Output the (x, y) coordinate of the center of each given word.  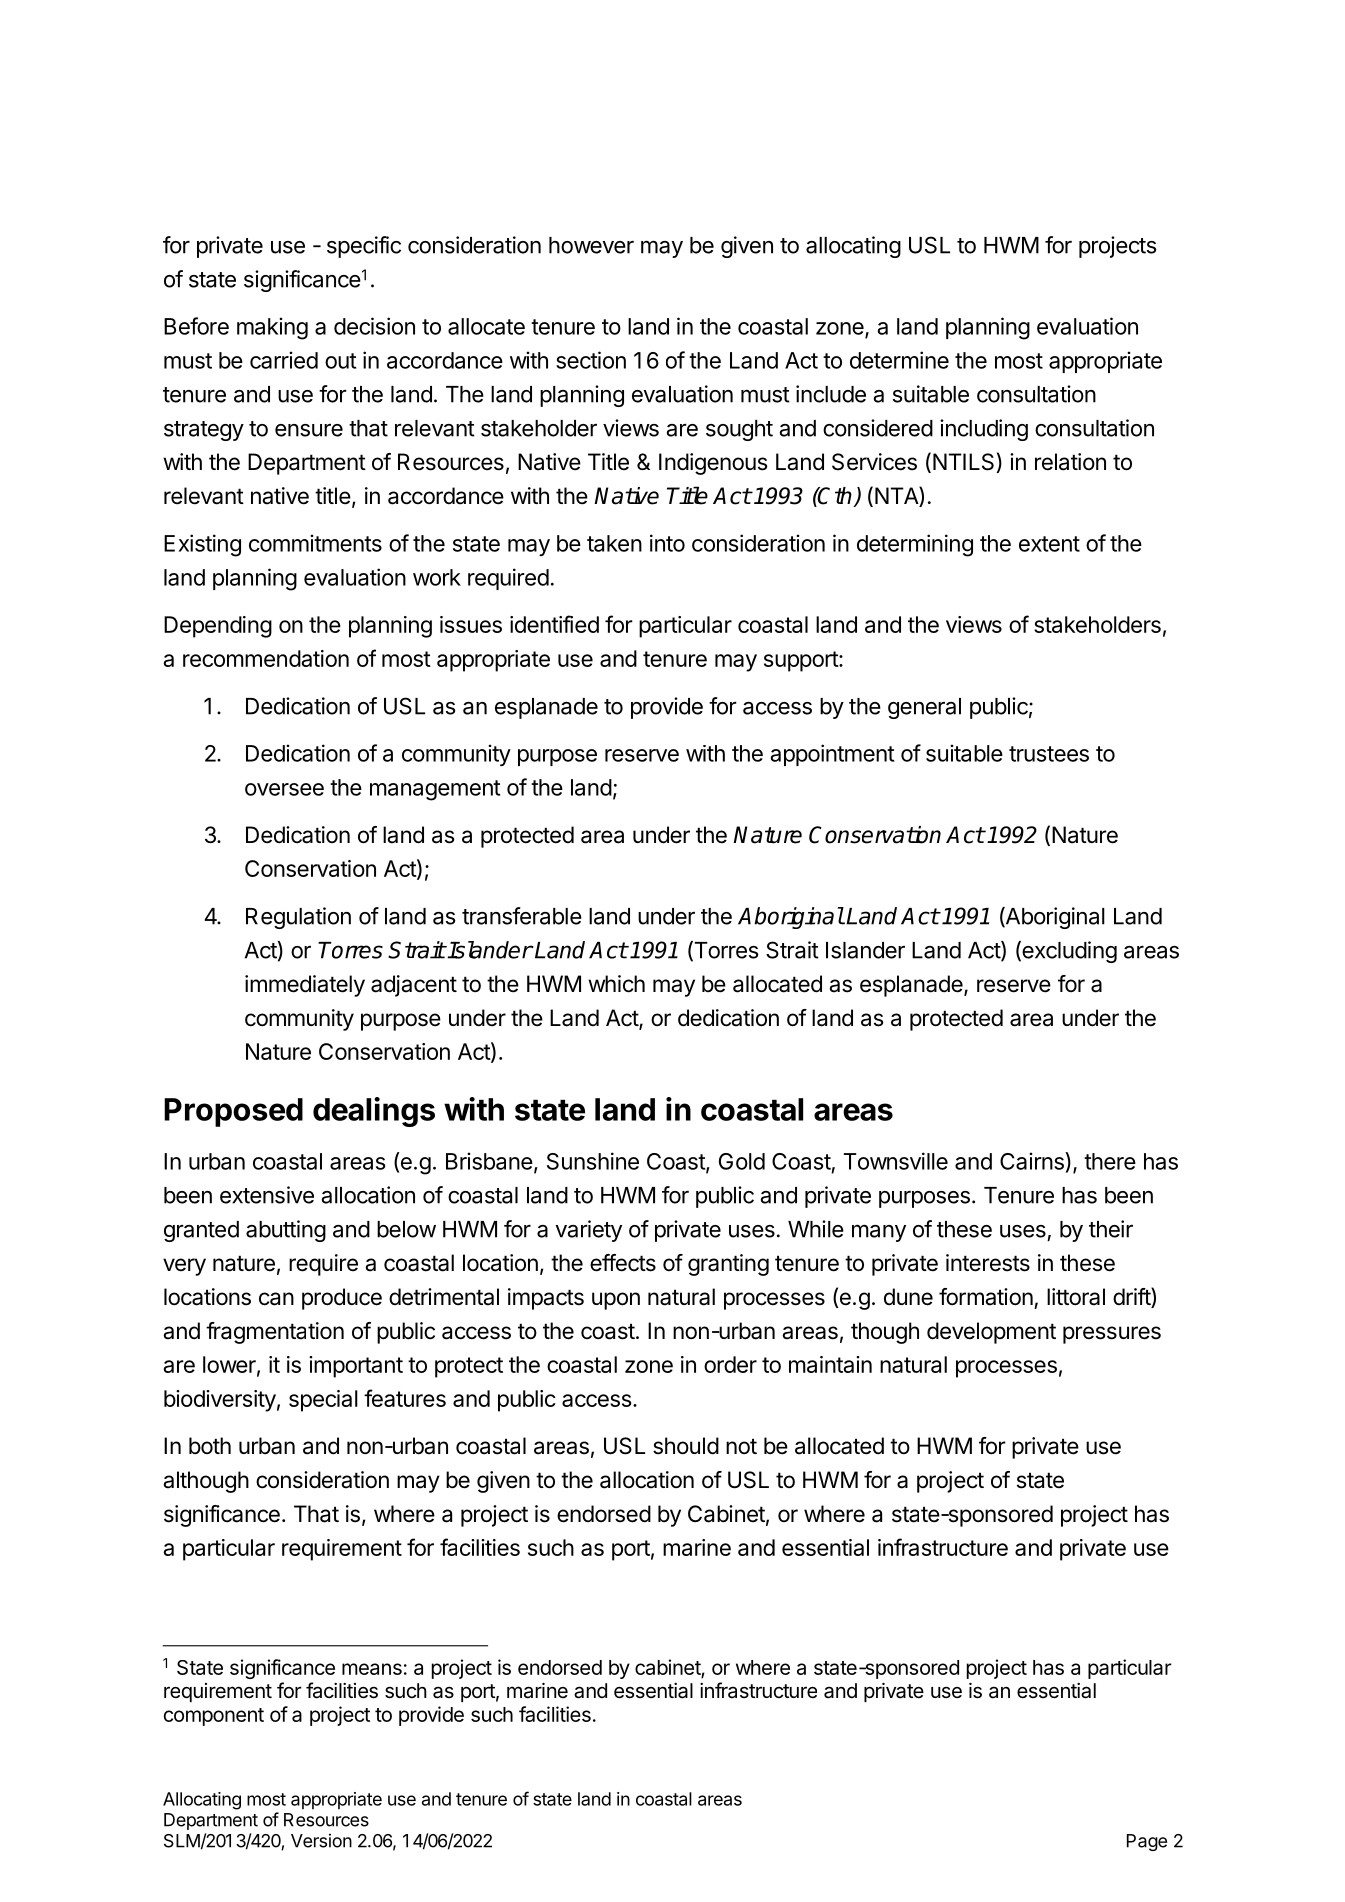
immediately (305, 986)
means (372, 1669)
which (616, 984)
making (272, 328)
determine (899, 360)
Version (321, 1840)
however (591, 245)
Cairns (1033, 1161)
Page (1147, 1842)
